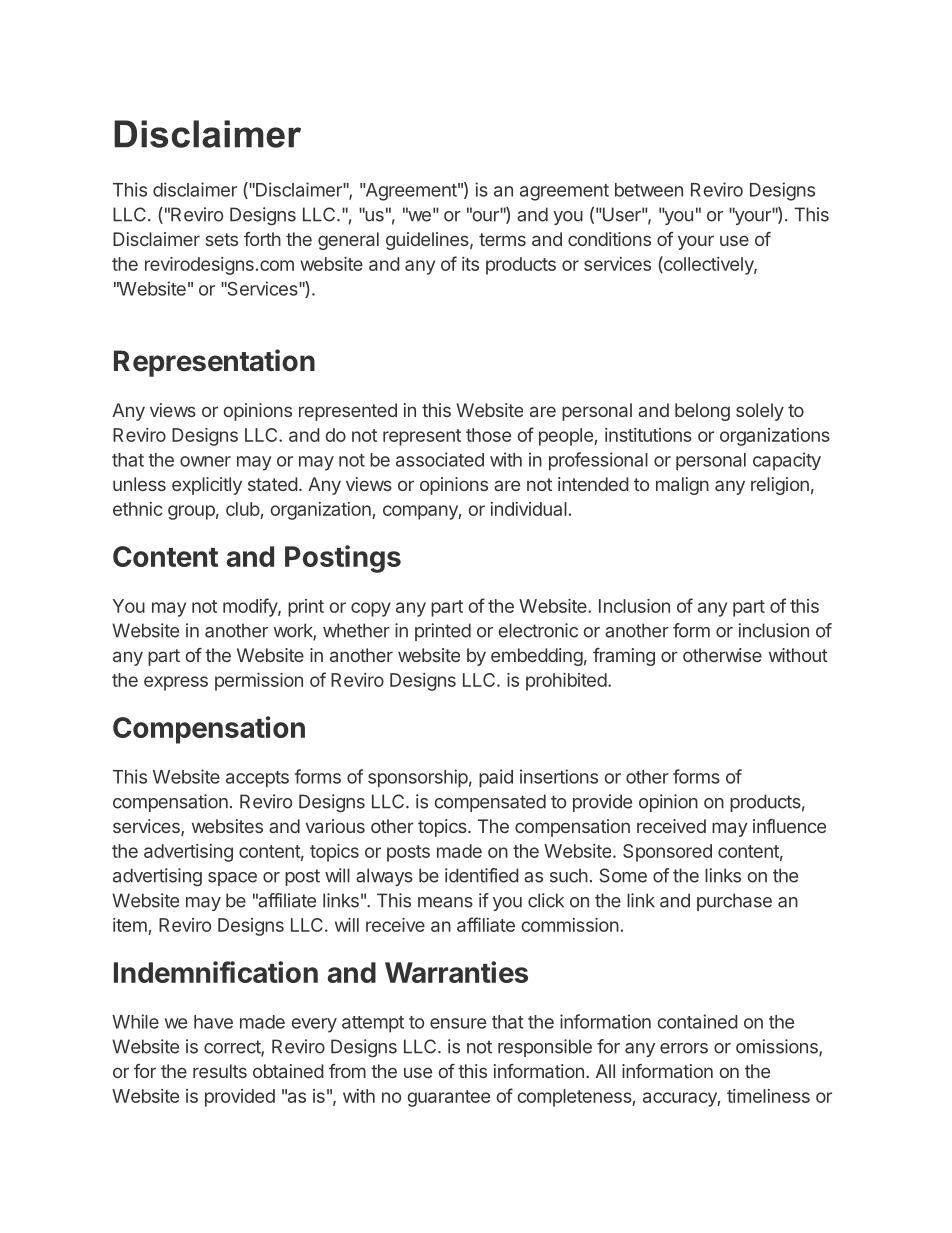 The width and height of the page is (952, 1233). I want to click on framing, so click(624, 657).
